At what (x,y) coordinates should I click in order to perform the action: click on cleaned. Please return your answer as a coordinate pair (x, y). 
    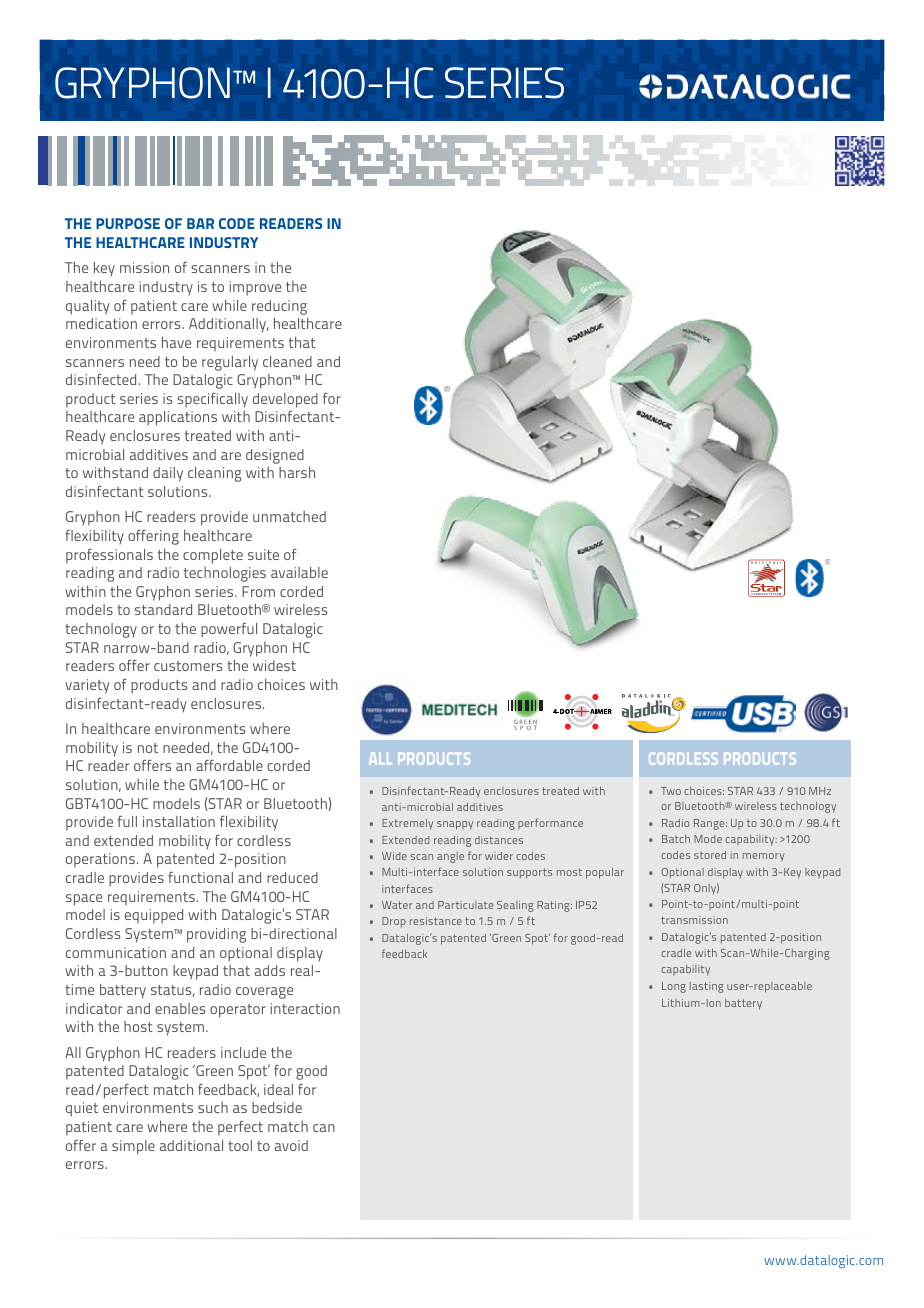
    Looking at the image, I should click on (287, 361).
